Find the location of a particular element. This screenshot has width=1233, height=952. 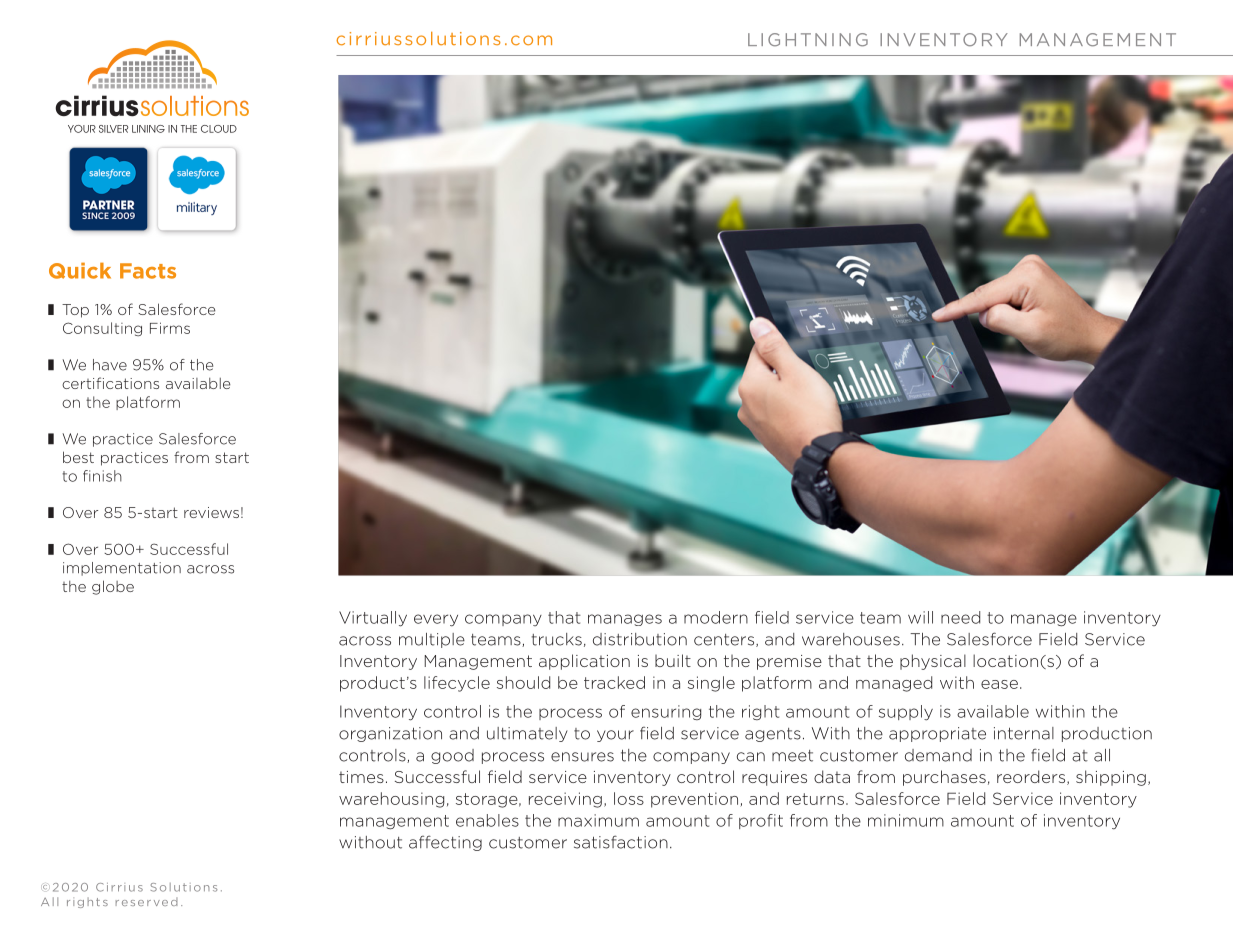

Consulting is located at coordinates (102, 329).
